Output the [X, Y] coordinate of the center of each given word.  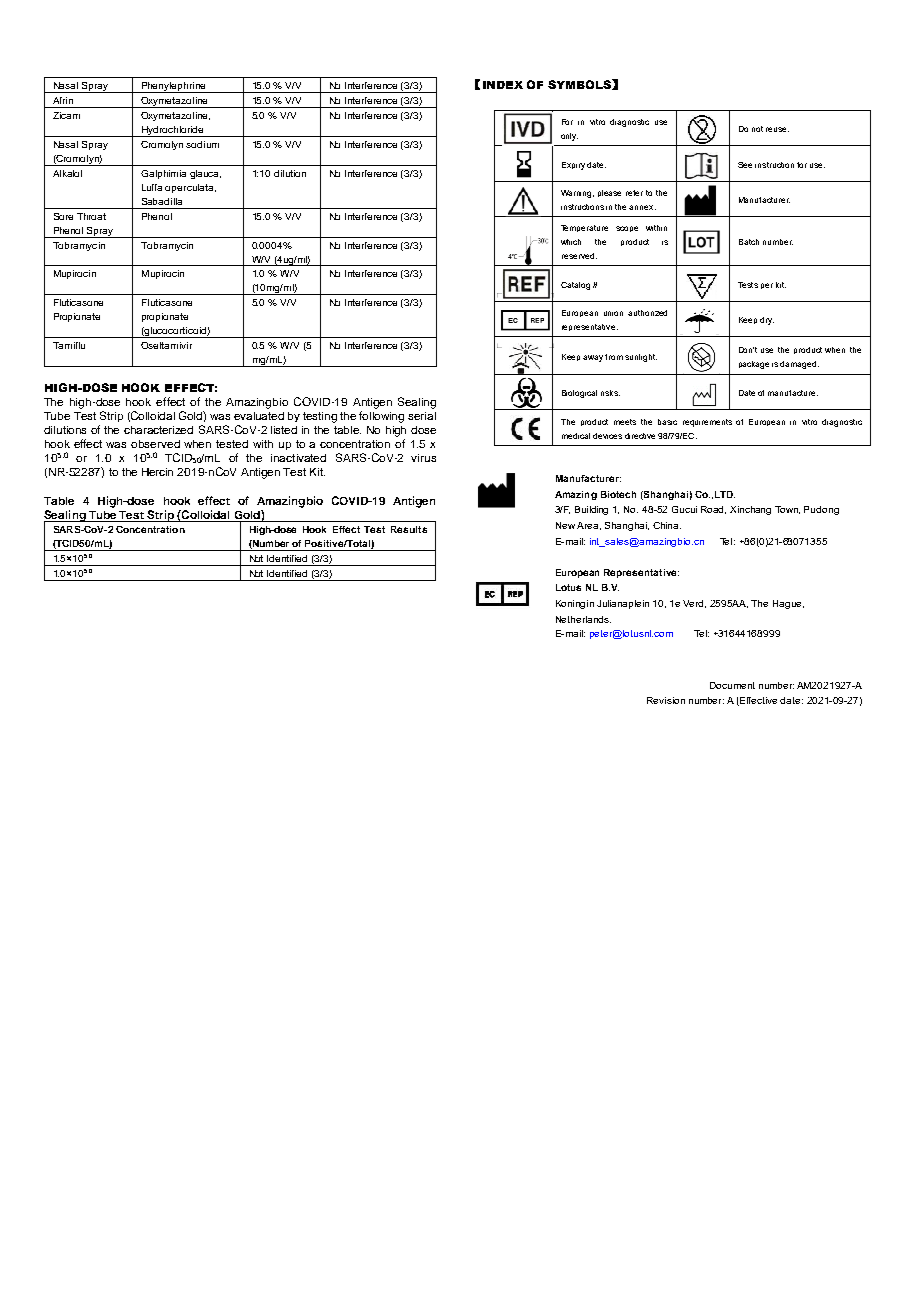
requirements [707, 423]
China [667, 525]
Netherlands [583, 619]
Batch [749, 242]
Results [409, 529]
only [569, 137]
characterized [158, 430]
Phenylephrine [174, 87]
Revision [666, 700]
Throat [91, 216]
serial [422, 416]
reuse [777, 129]
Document [732, 685]
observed [155, 444]
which [571, 242]
